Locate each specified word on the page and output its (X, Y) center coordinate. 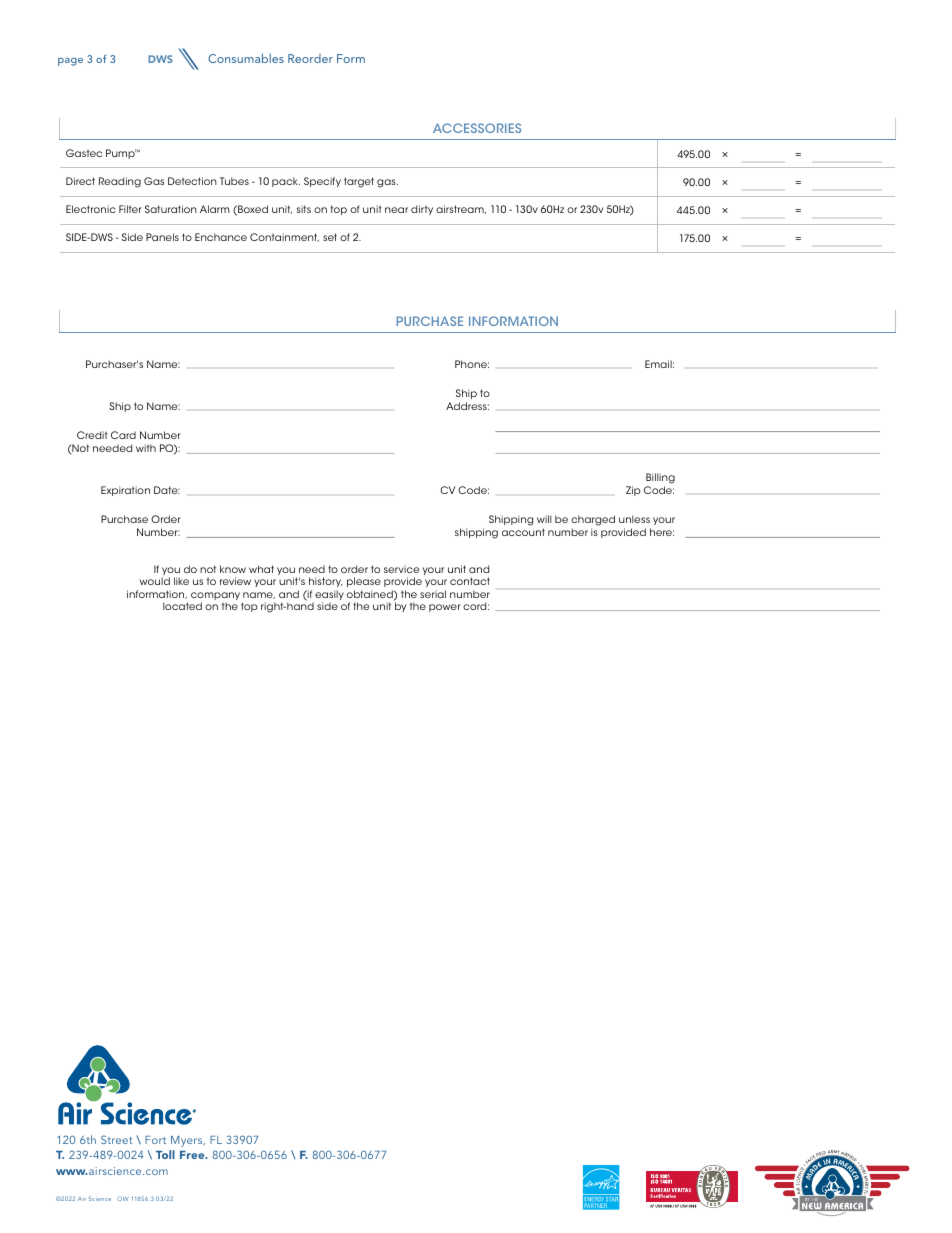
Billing (660, 480)
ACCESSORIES (477, 128)
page (70, 62)
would (155, 581)
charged (593, 522)
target (359, 182)
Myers (188, 1141)
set (330, 237)
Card (123, 435)
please (364, 582)
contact (470, 581)
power (445, 608)
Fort (155, 1140)
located (182, 606)
